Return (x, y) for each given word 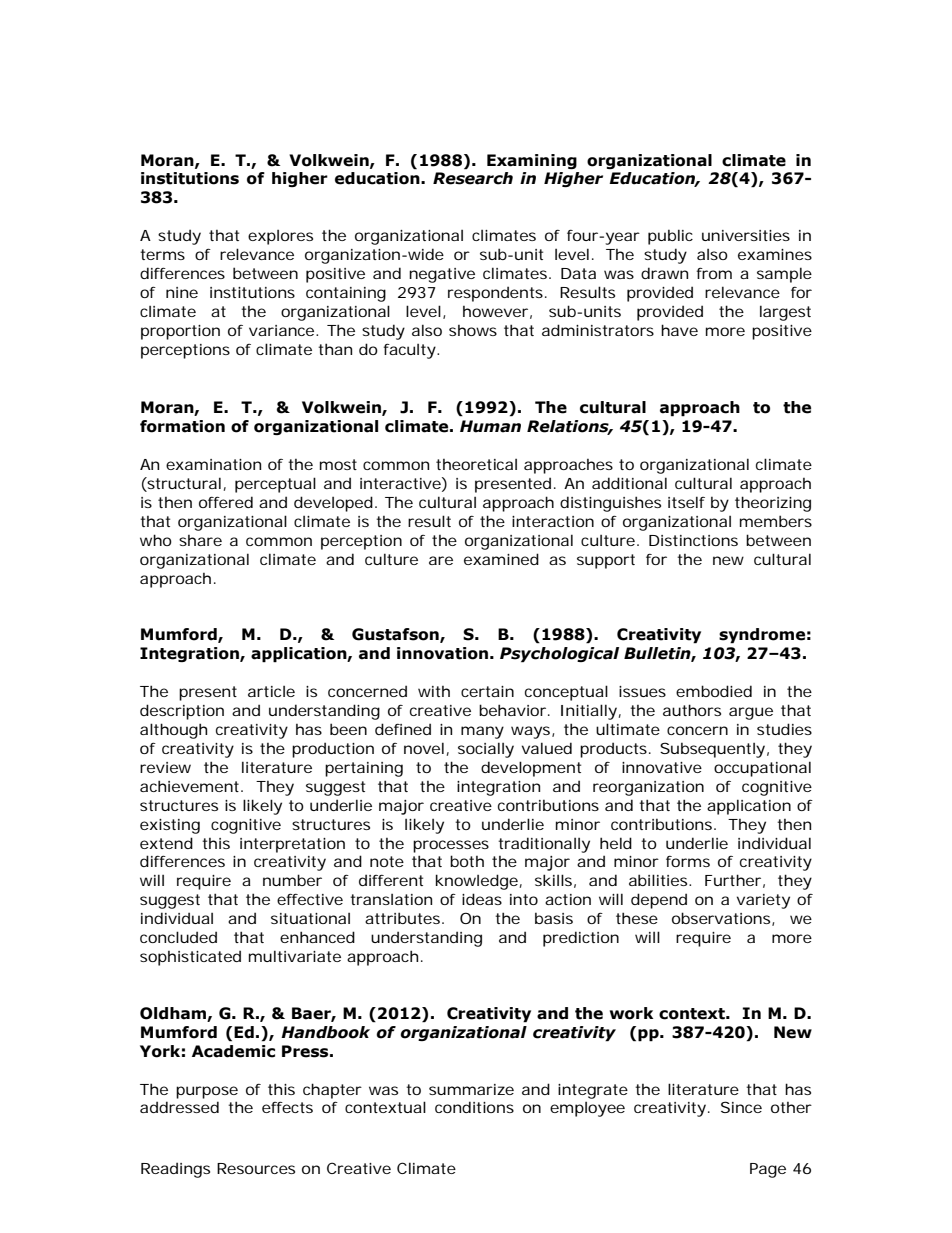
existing (170, 826)
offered (226, 502)
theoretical (476, 464)
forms (688, 861)
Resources (256, 1168)
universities (746, 235)
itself (686, 502)
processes (451, 846)
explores (280, 237)
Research (473, 178)
